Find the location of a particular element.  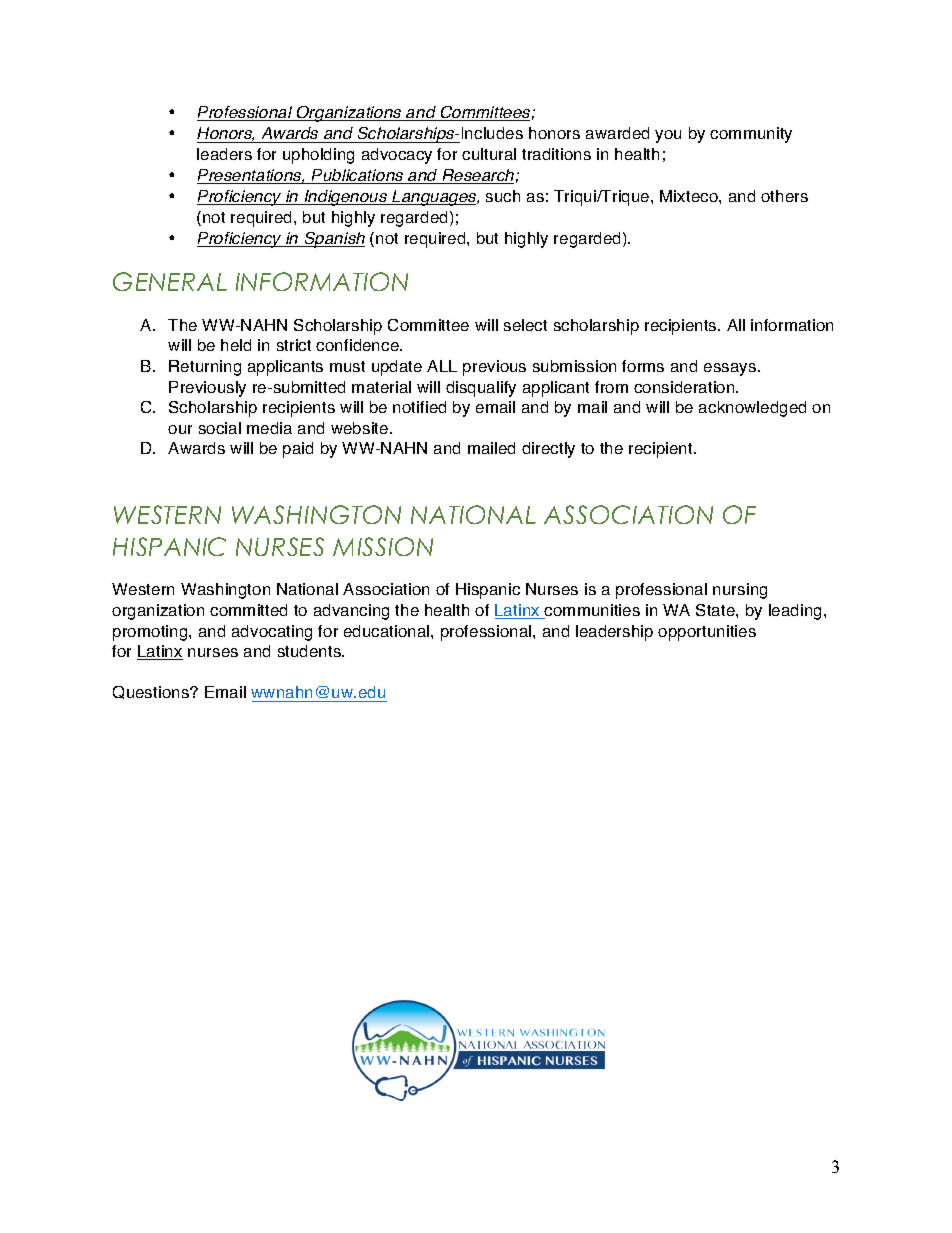

select is located at coordinates (525, 325).
